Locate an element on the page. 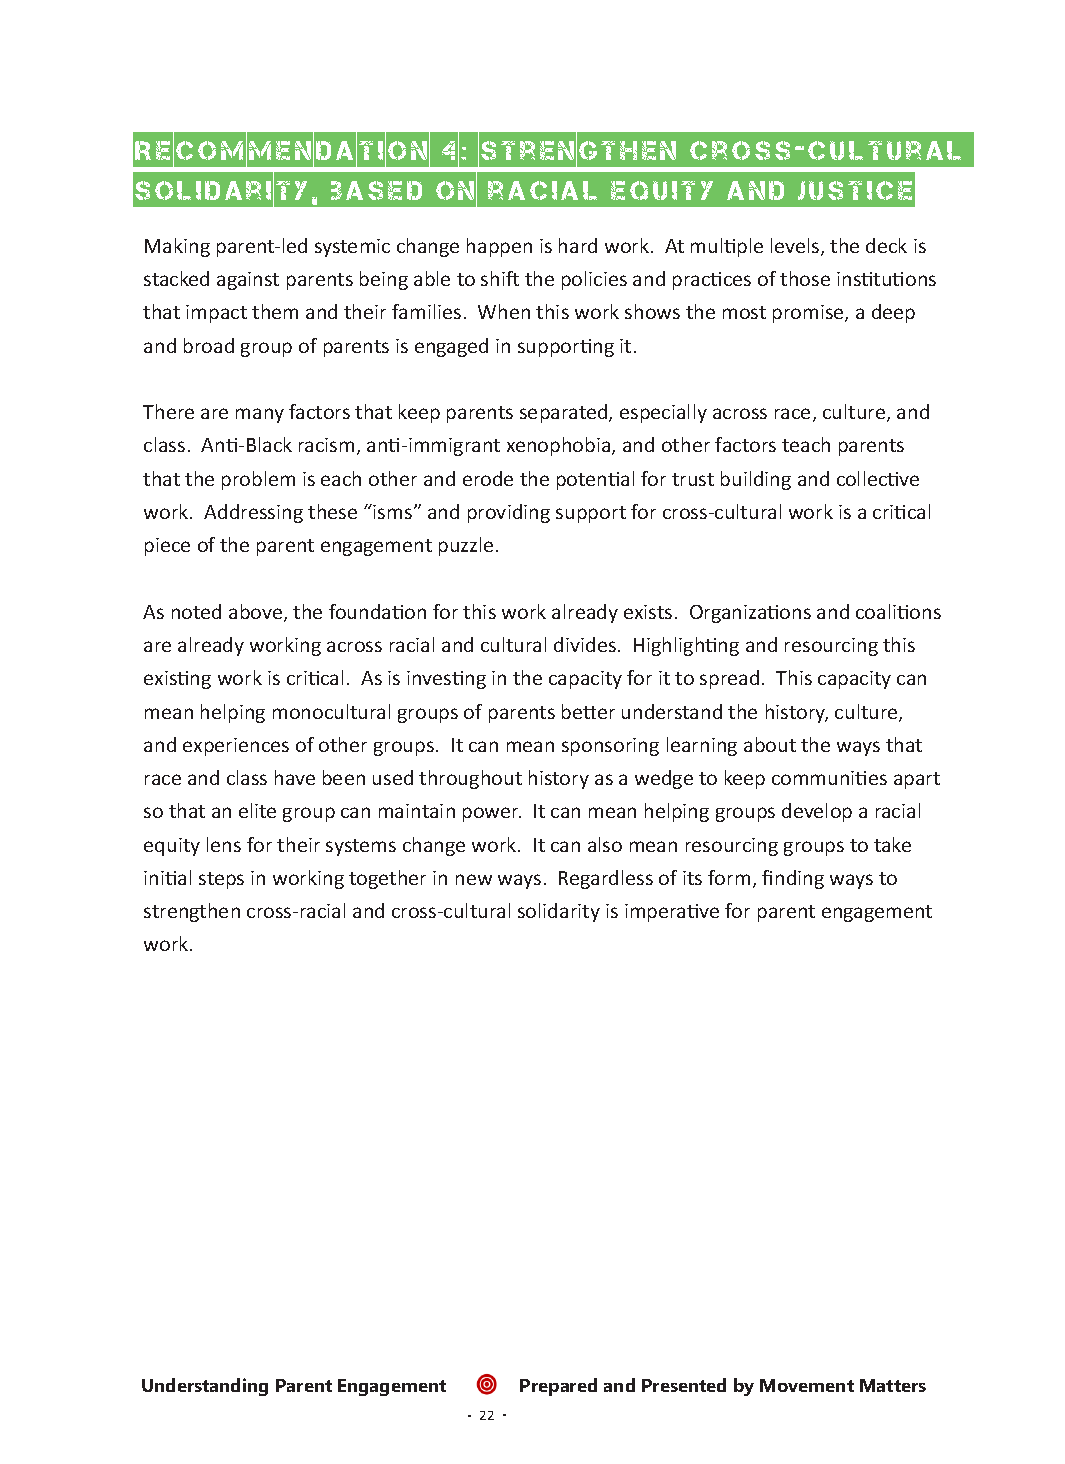 The height and width of the document is (1464, 1065). divides is located at coordinates (585, 644).
